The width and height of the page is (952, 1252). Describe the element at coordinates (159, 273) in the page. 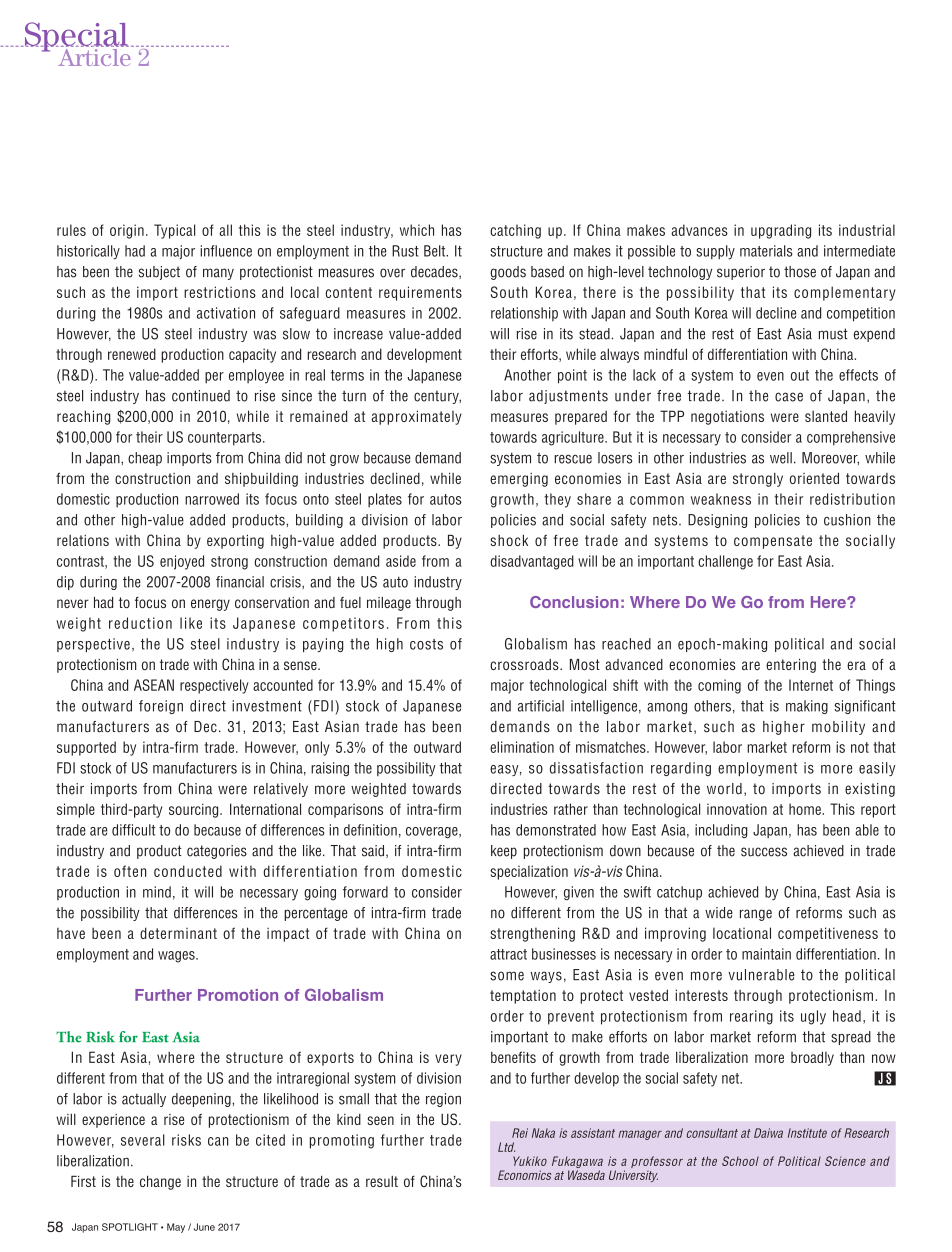

I see `subject` at that location.
